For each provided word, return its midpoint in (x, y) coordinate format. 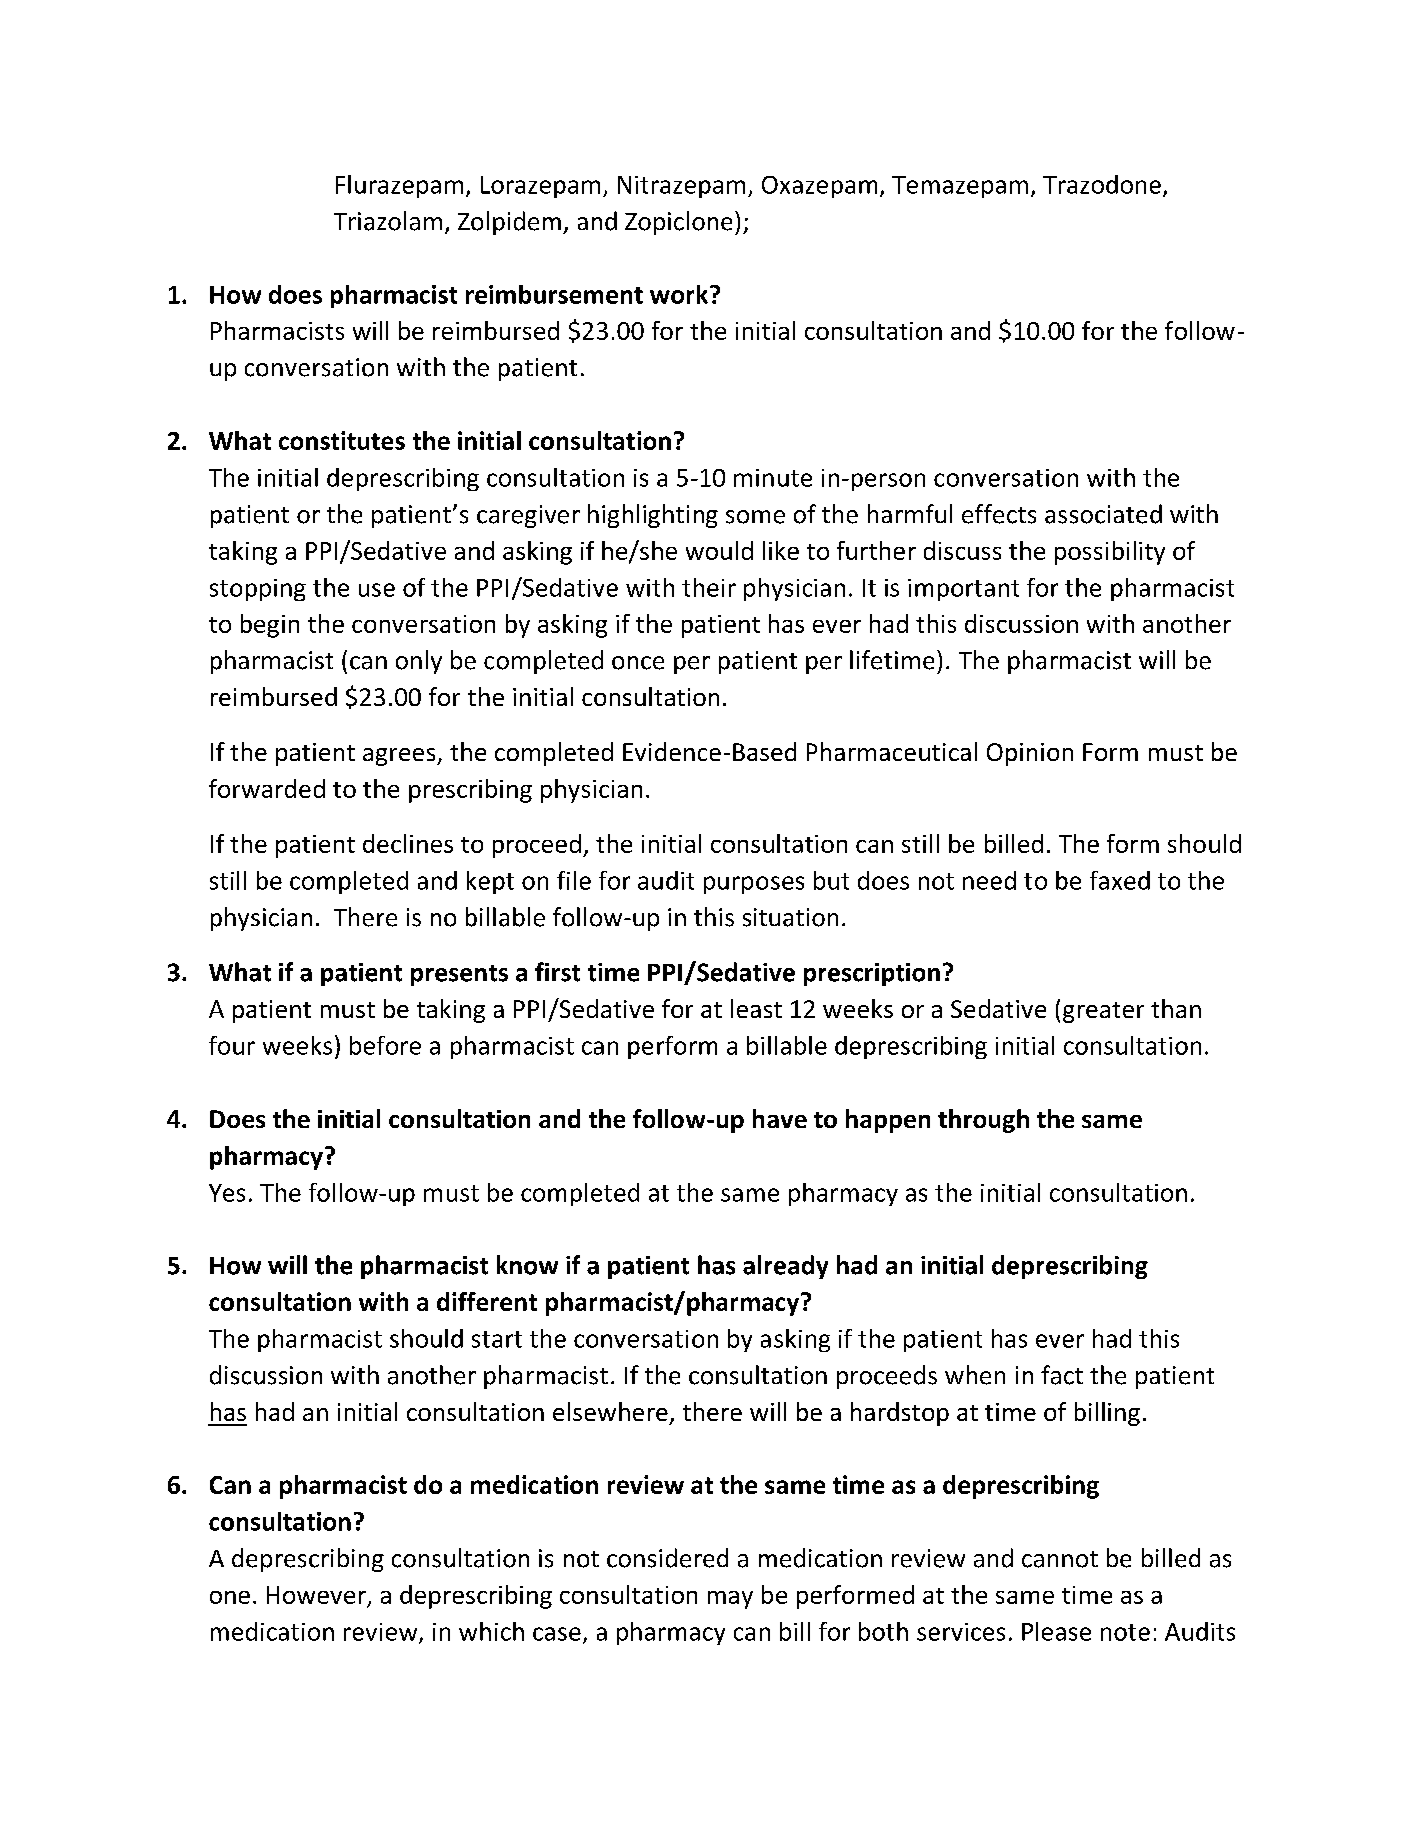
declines (408, 843)
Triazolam (388, 221)
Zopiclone (678, 223)
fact (1062, 1375)
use (377, 590)
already (785, 1267)
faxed (1120, 880)
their (709, 587)
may (730, 1600)
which (491, 1631)
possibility (1110, 553)
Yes (227, 1193)
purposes (754, 885)
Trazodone (1102, 184)
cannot (1060, 1559)
